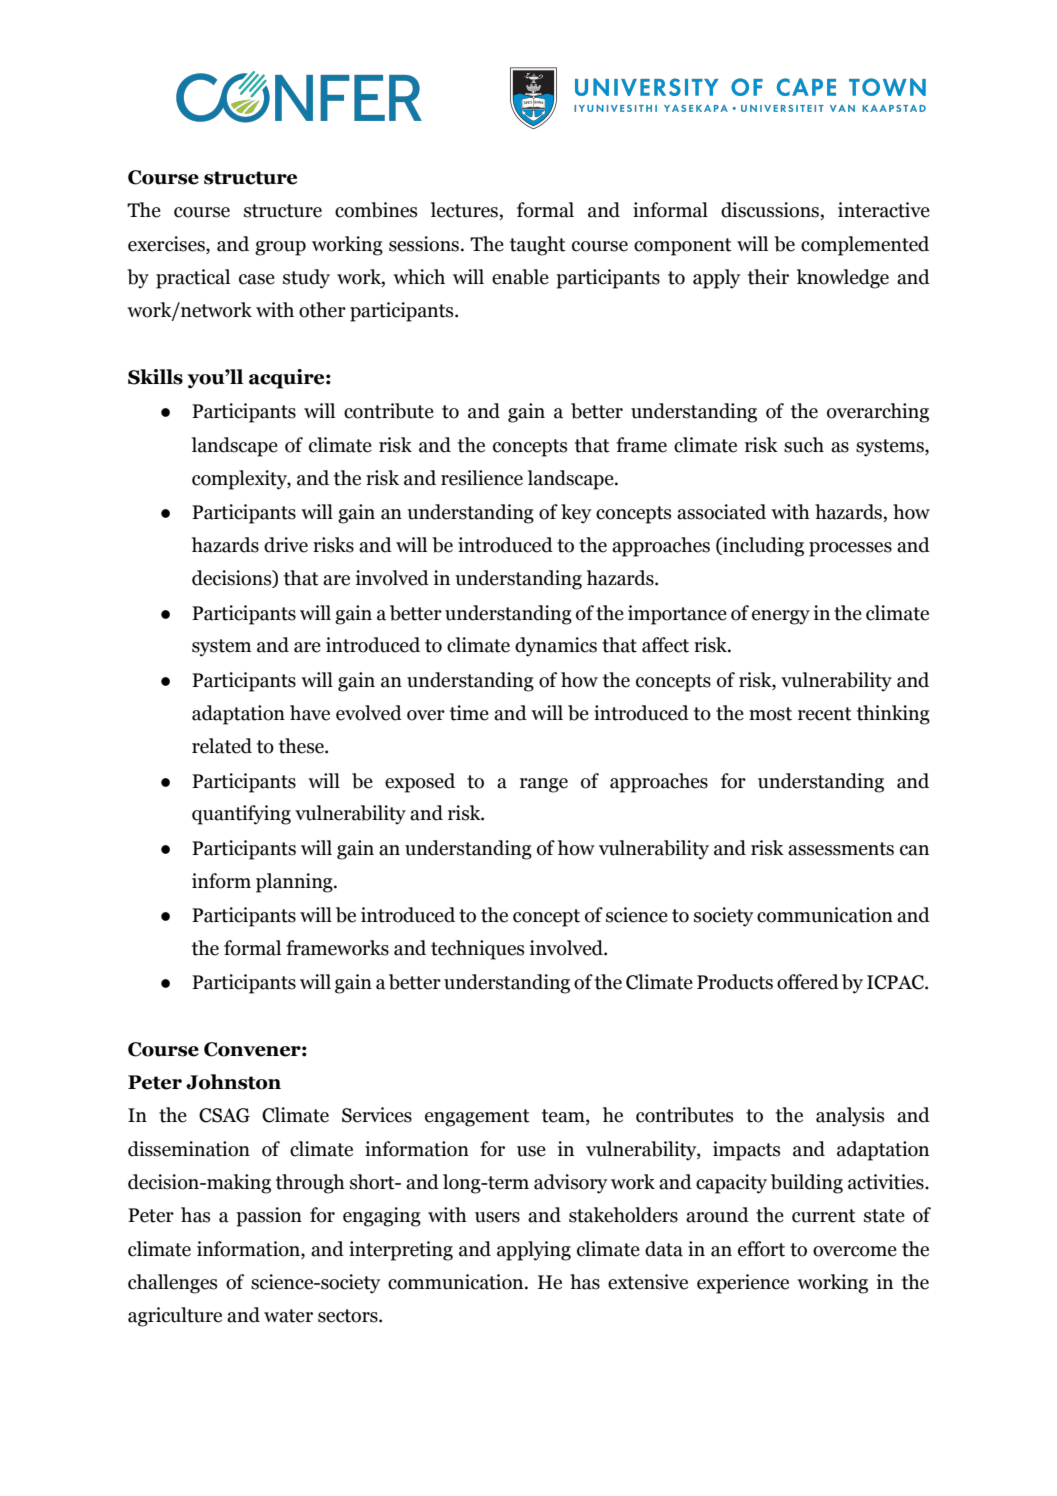 Image resolution: width=1057 pixels, height=1496 pixels. I want to click on group, so click(280, 248).
